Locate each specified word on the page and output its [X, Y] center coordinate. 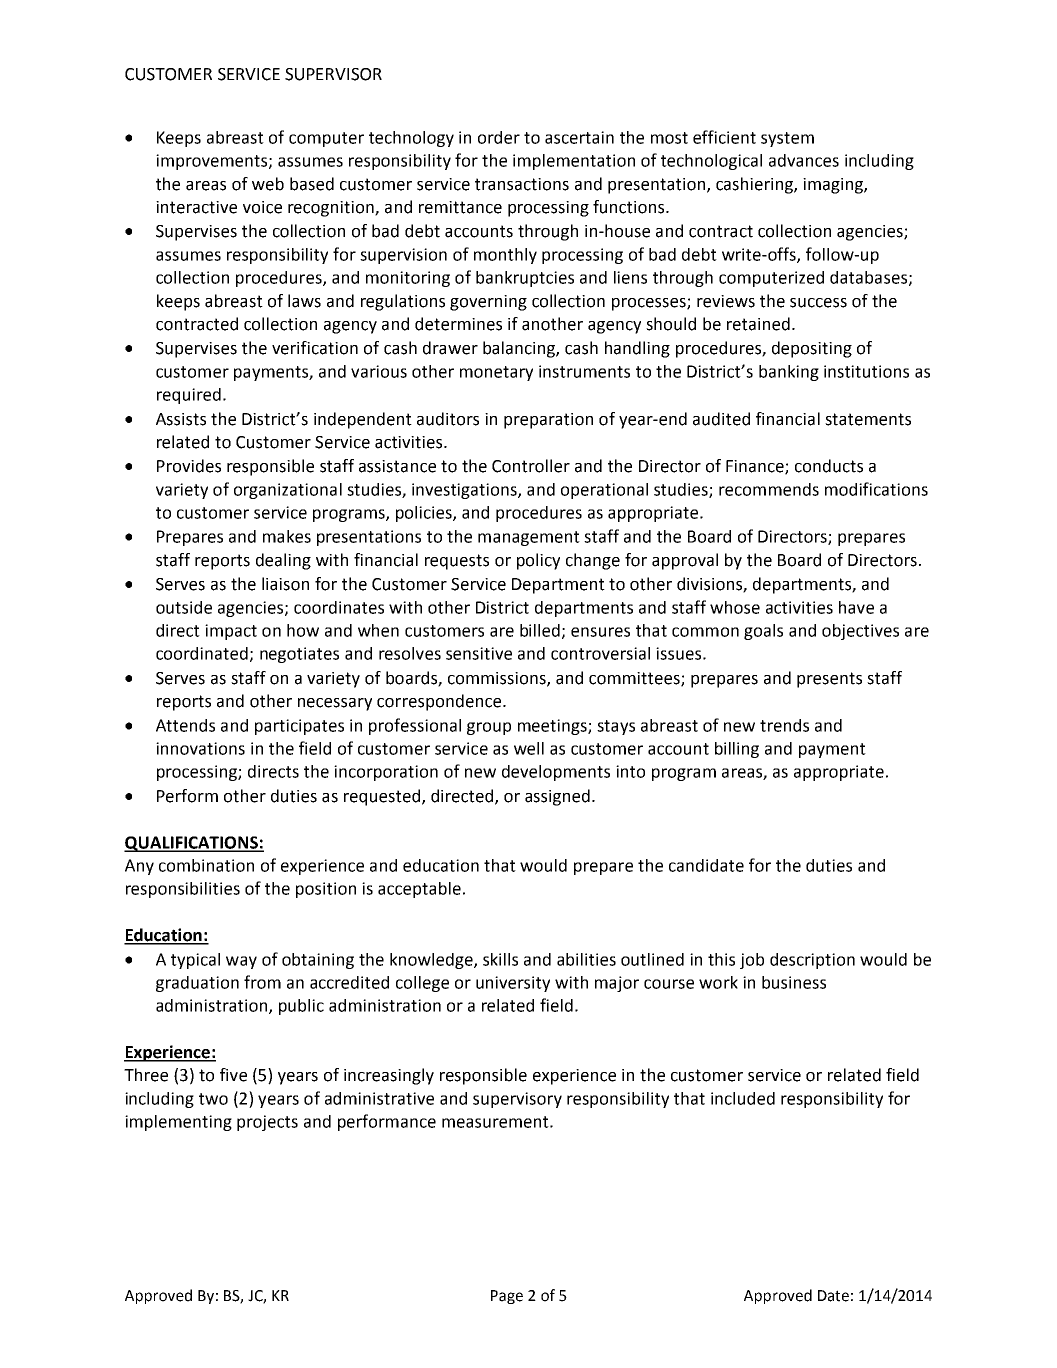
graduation [197, 984]
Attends [185, 725]
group [489, 728]
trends [784, 725]
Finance [756, 467]
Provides [189, 466]
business [794, 982]
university [513, 984]
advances [804, 160]
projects [267, 1123]
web [268, 184]
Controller [531, 466]
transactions [522, 184]
